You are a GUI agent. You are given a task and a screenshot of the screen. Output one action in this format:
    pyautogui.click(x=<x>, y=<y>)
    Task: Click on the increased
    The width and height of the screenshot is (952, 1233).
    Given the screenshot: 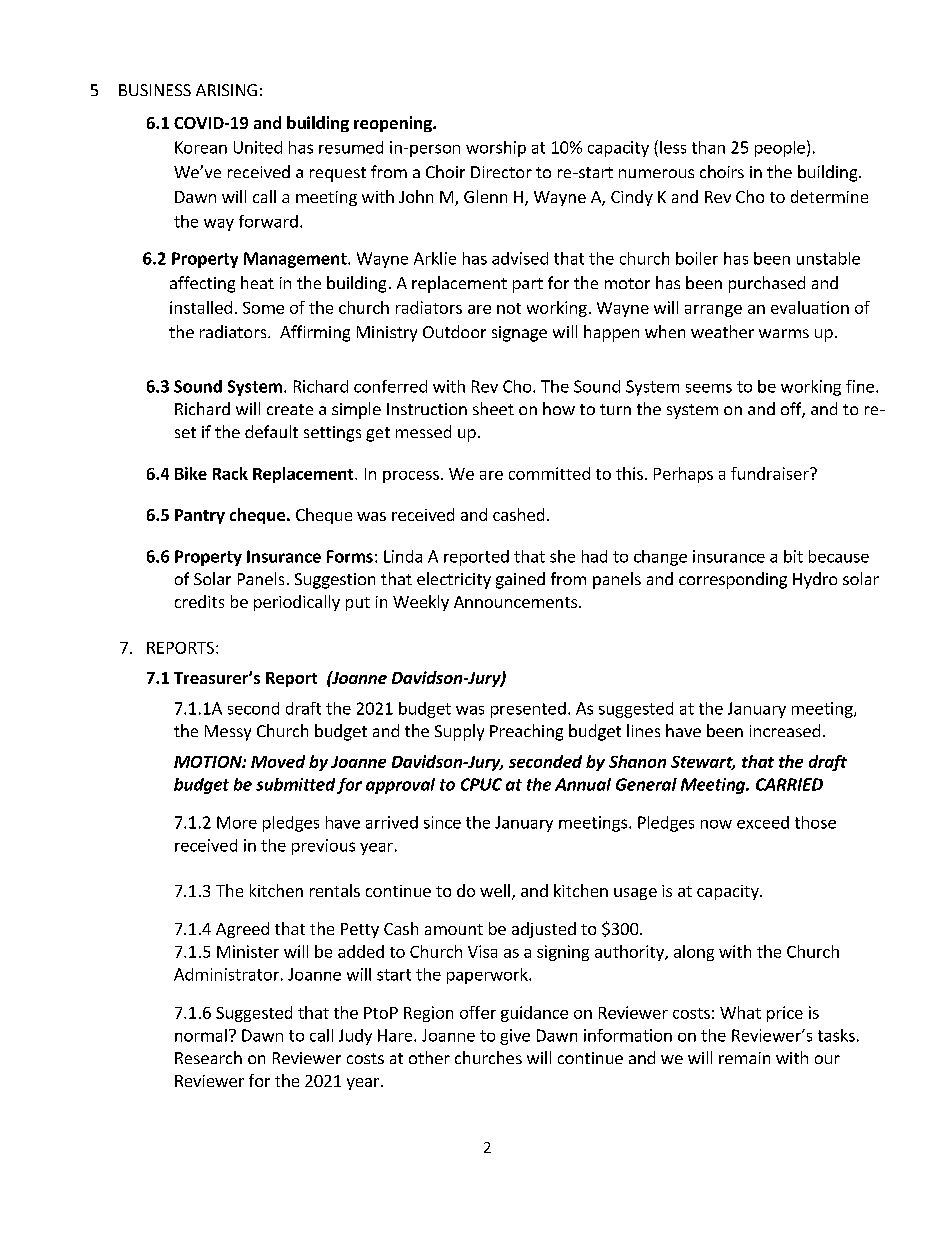 What is the action you would take?
    pyautogui.click(x=785, y=730)
